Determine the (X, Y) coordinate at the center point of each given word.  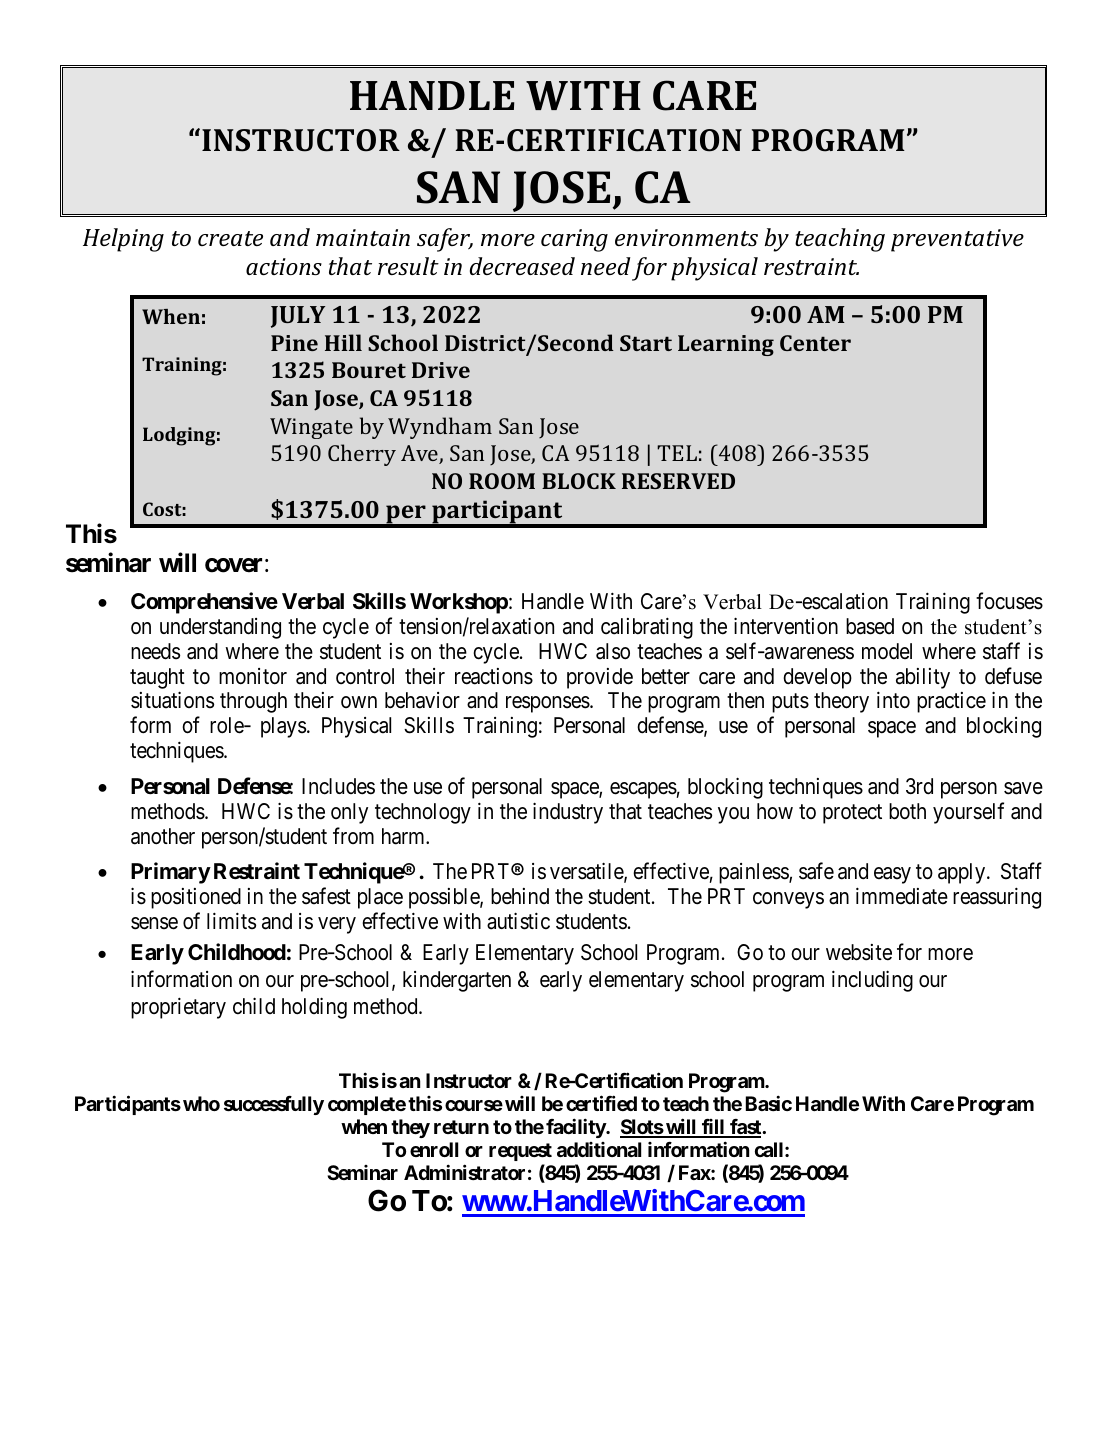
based (870, 626)
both (907, 811)
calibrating (647, 628)
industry (568, 813)
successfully (274, 1105)
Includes (338, 786)
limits (231, 921)
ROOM (502, 481)
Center (815, 343)
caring (574, 240)
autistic (518, 921)
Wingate (311, 428)
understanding (220, 628)
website (859, 952)
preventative (957, 240)
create (230, 238)
